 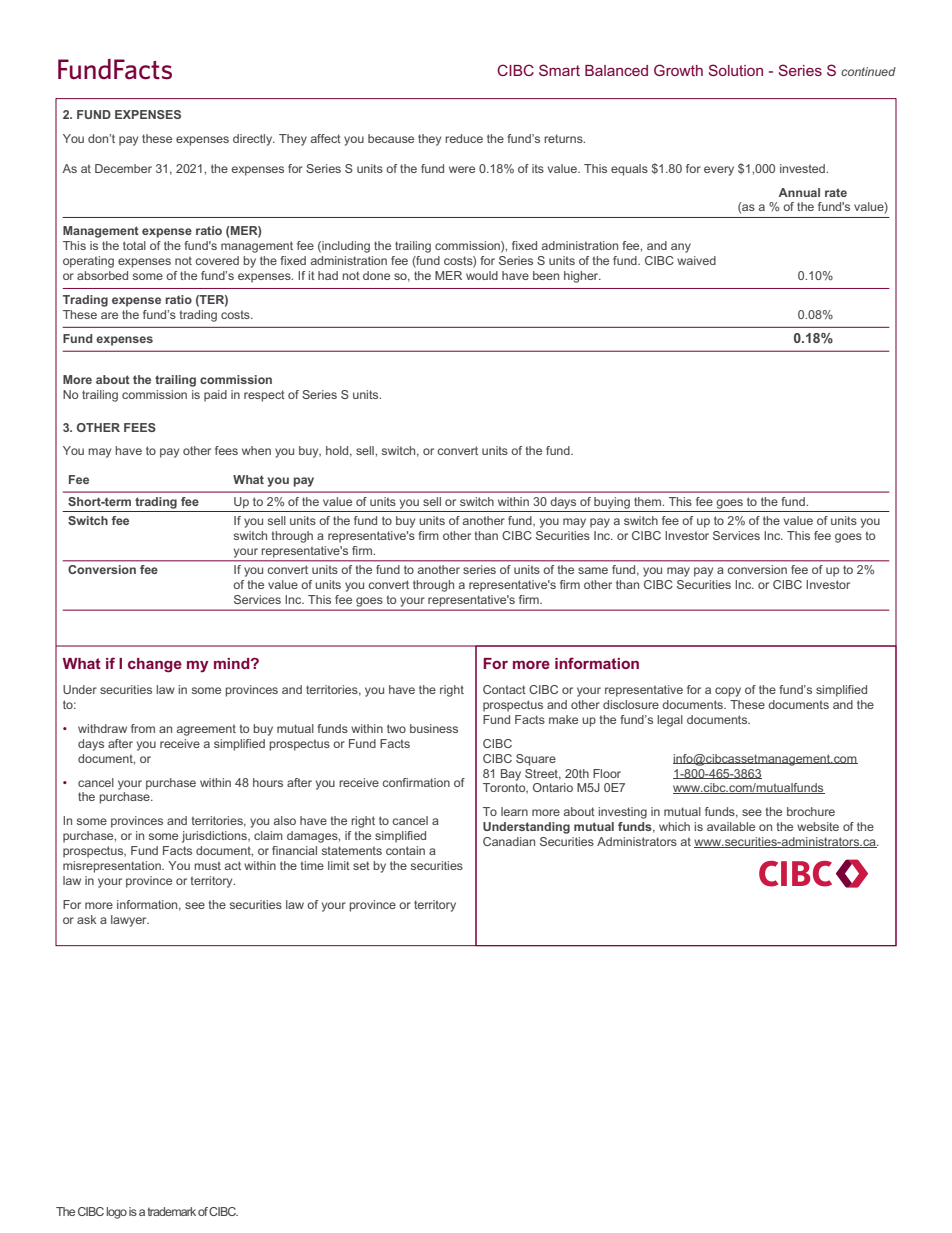 I want to click on waived, so click(x=696, y=260).
